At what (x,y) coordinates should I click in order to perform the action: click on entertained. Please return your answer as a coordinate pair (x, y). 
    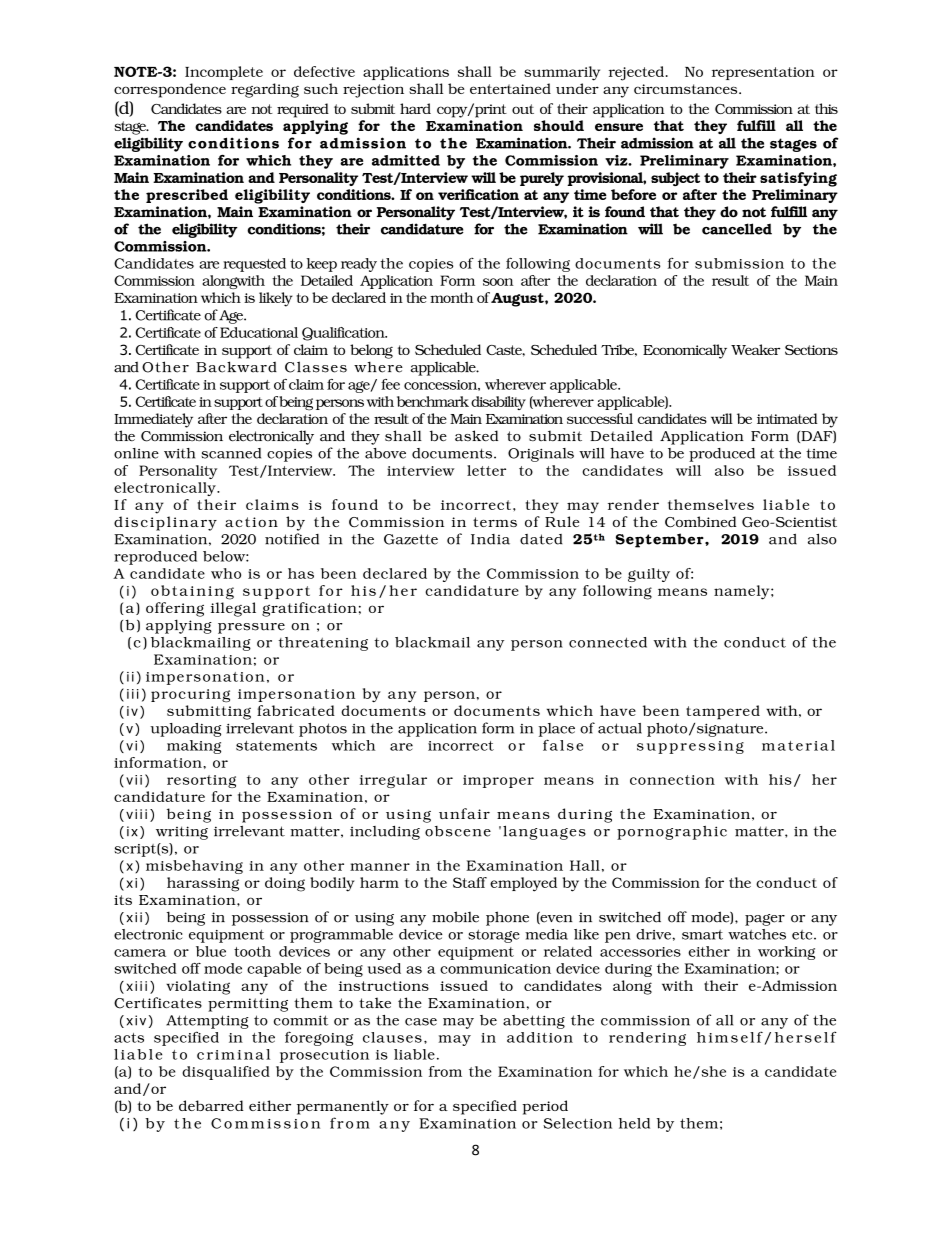
    Looking at the image, I should click on (510, 88).
